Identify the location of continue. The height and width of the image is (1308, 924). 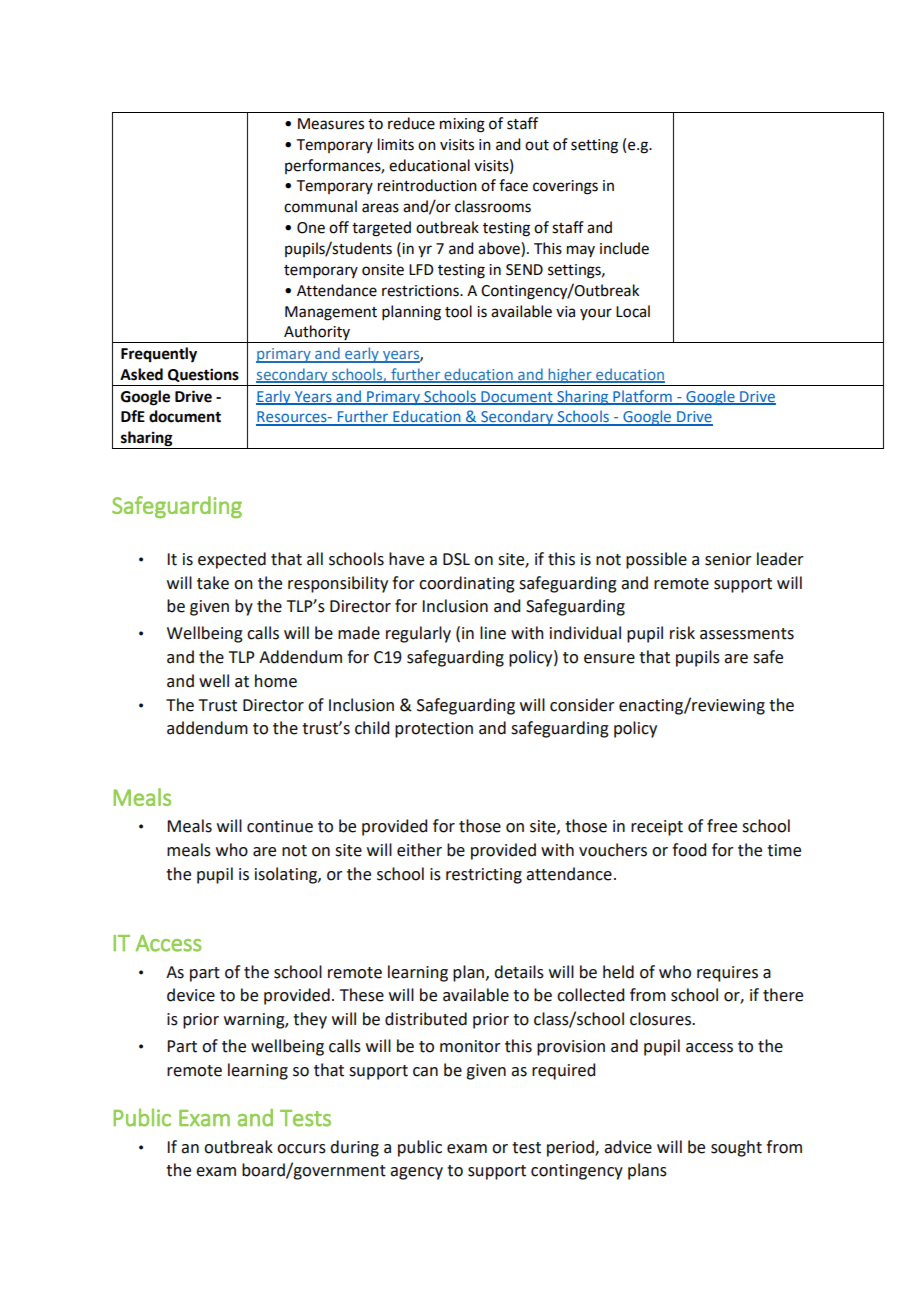
(280, 826).
